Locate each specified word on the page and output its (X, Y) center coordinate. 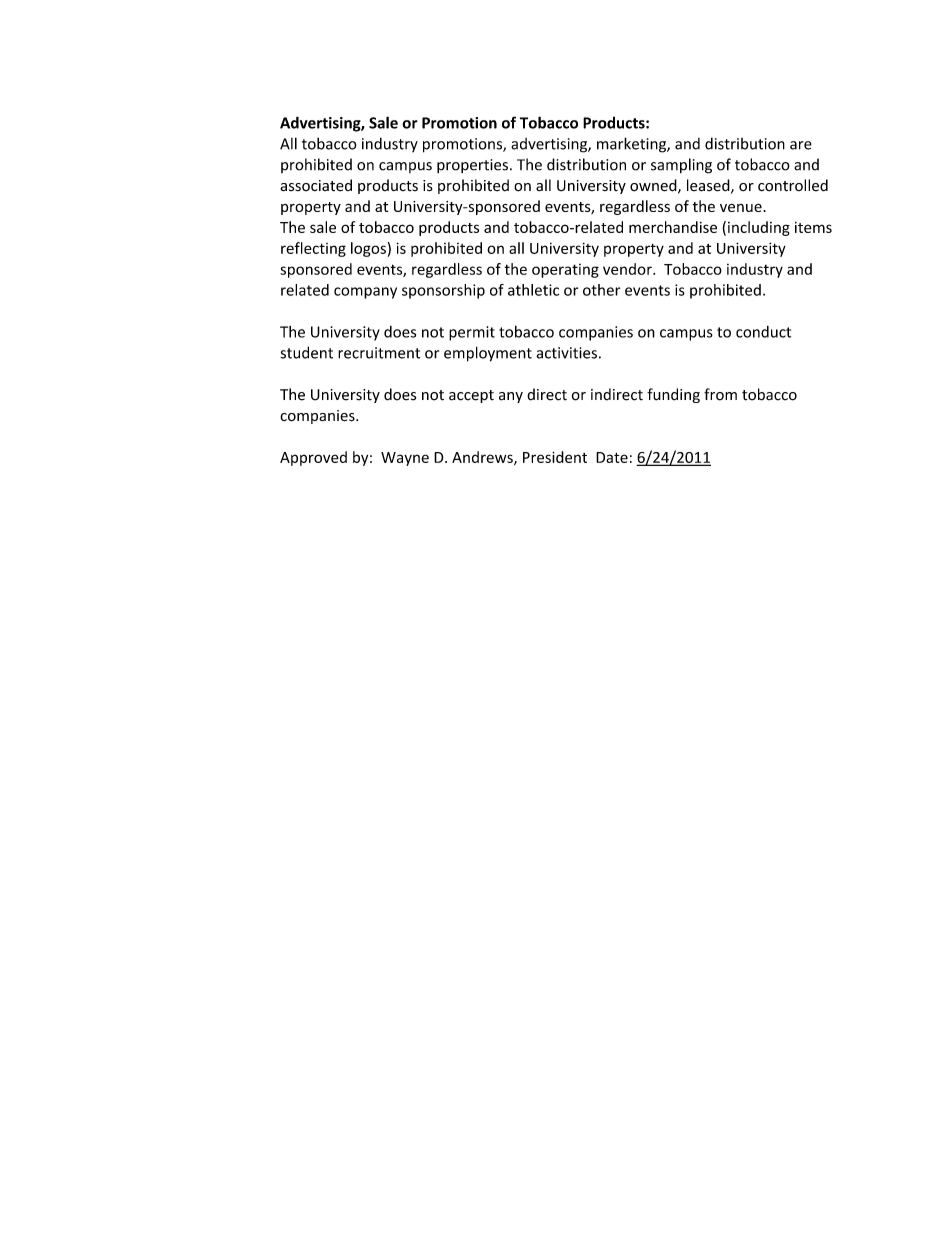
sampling (681, 166)
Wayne (405, 459)
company (365, 293)
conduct (763, 332)
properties (472, 166)
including (759, 228)
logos (368, 249)
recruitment (379, 353)
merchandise (673, 227)
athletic (533, 290)
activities (566, 353)
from (720, 394)
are (801, 145)
